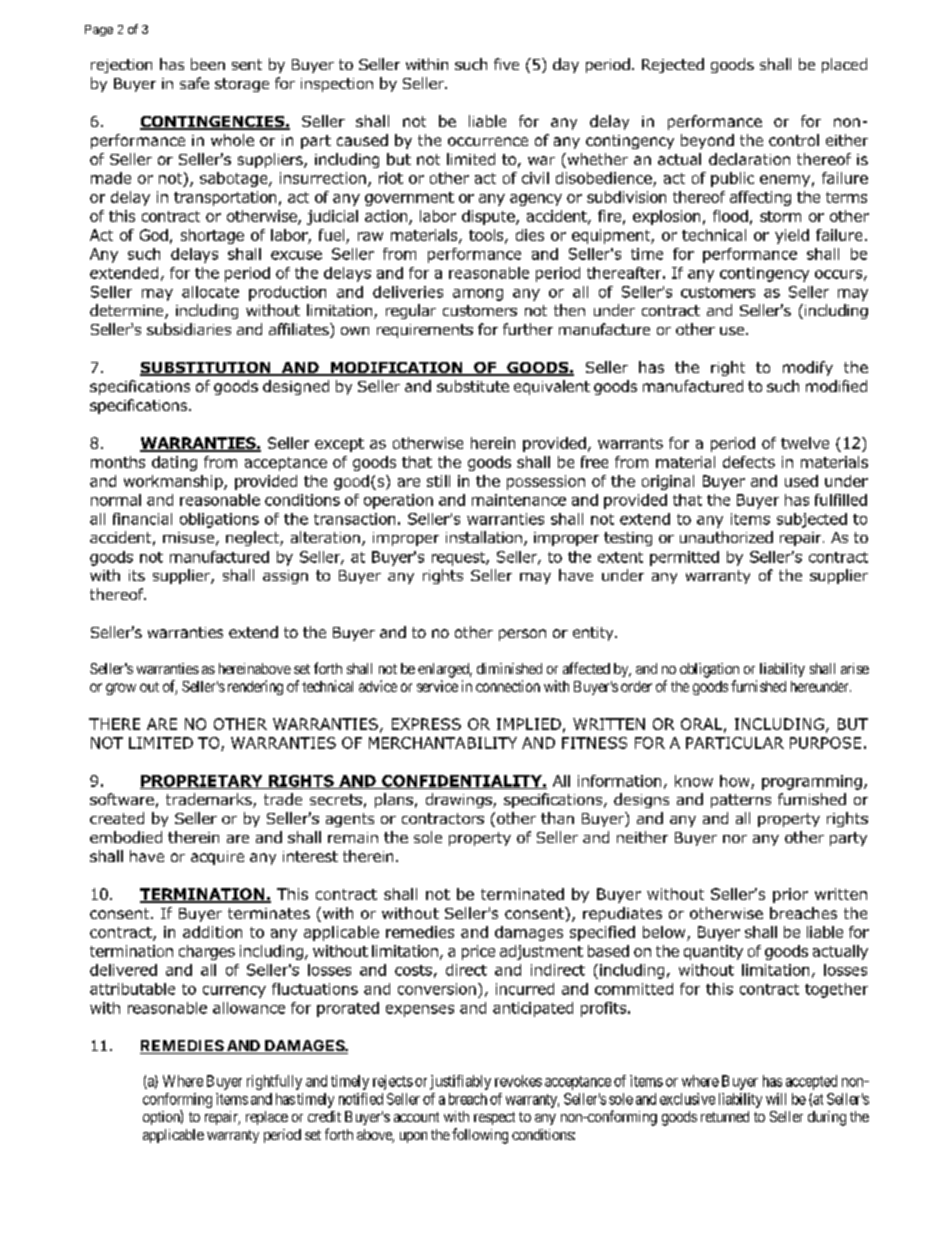  Describe the element at coordinates (808, 368) in the screenshot. I see `modify` at that location.
